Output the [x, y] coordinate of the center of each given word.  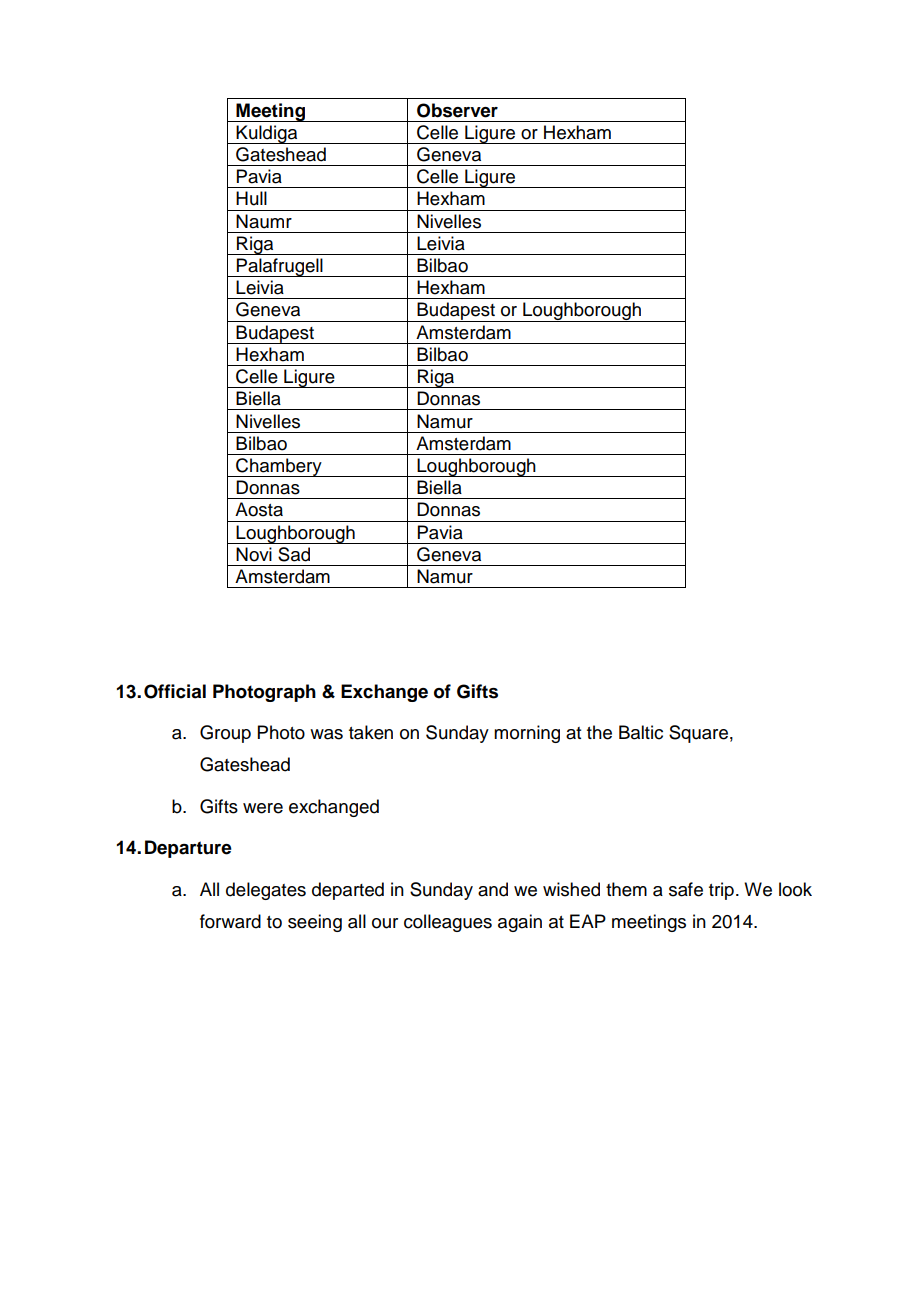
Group [225, 734]
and [493, 889]
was [326, 734]
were [263, 808]
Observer [457, 110]
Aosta [259, 509]
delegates [266, 891]
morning [527, 734]
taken [371, 732]
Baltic [641, 732]
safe [686, 889]
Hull [251, 198]
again [520, 923]
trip [721, 891]
